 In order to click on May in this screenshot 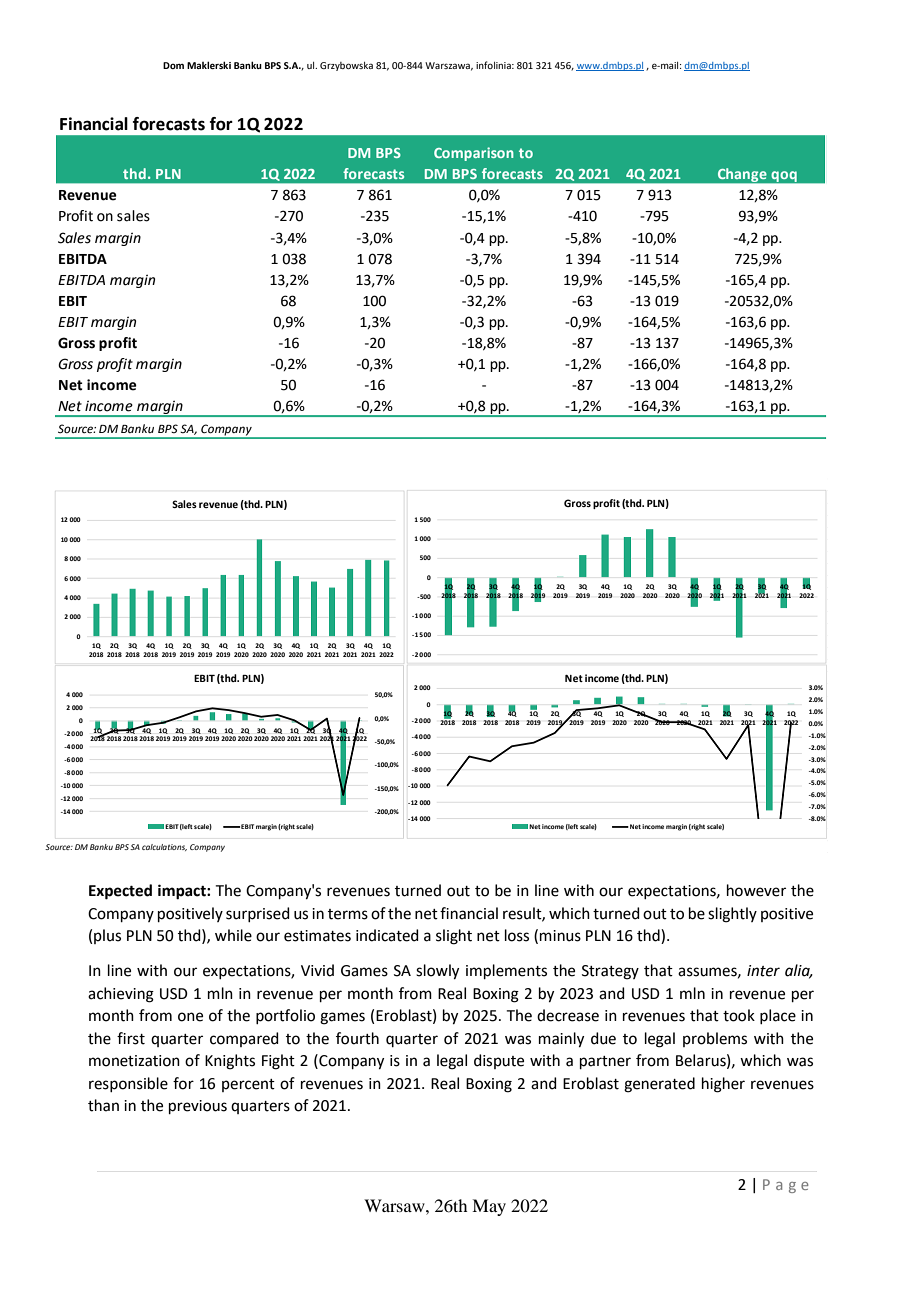, I will do `click(489, 1207)`.
